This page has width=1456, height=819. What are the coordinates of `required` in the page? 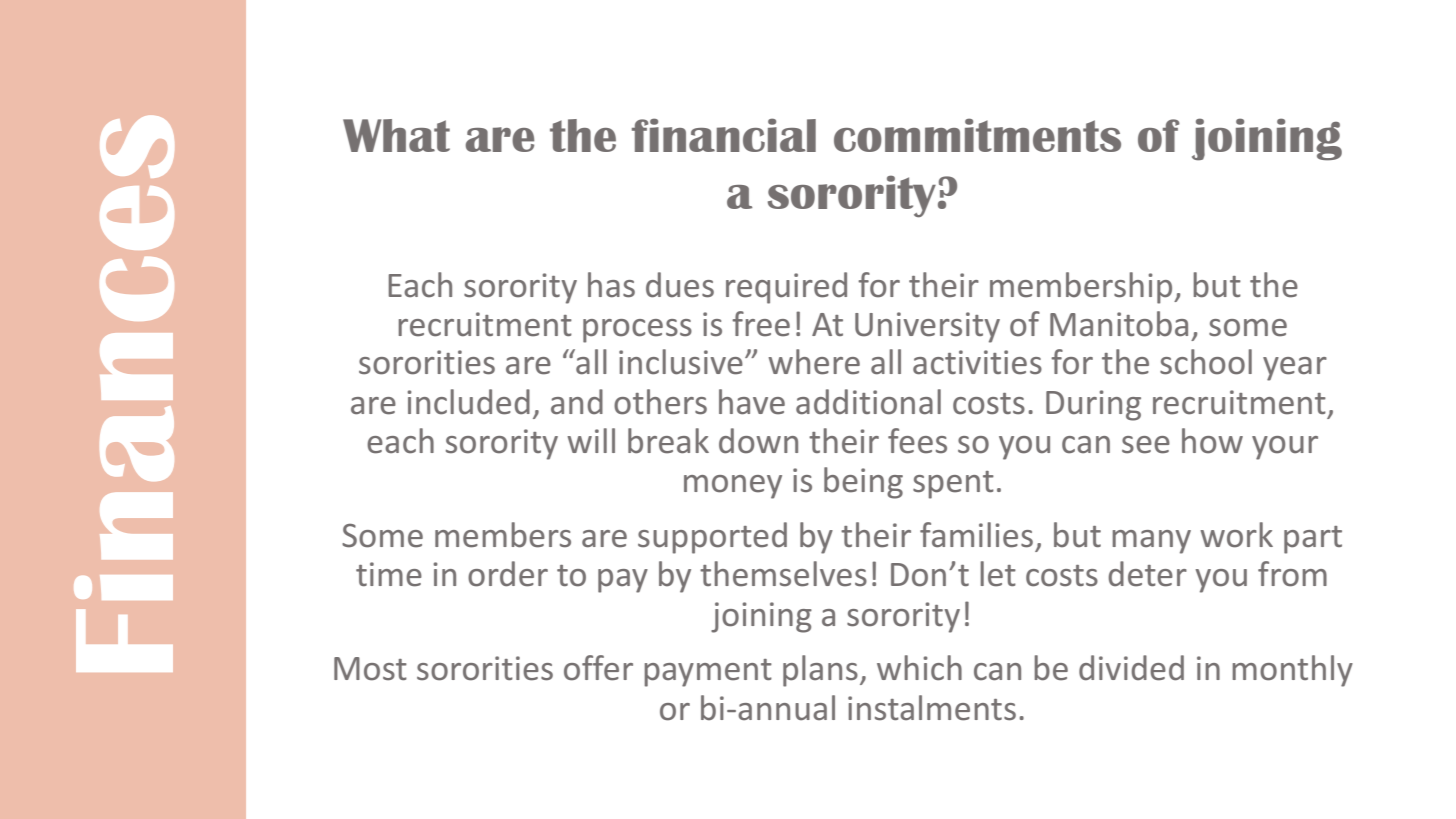 It's located at (786, 288).
